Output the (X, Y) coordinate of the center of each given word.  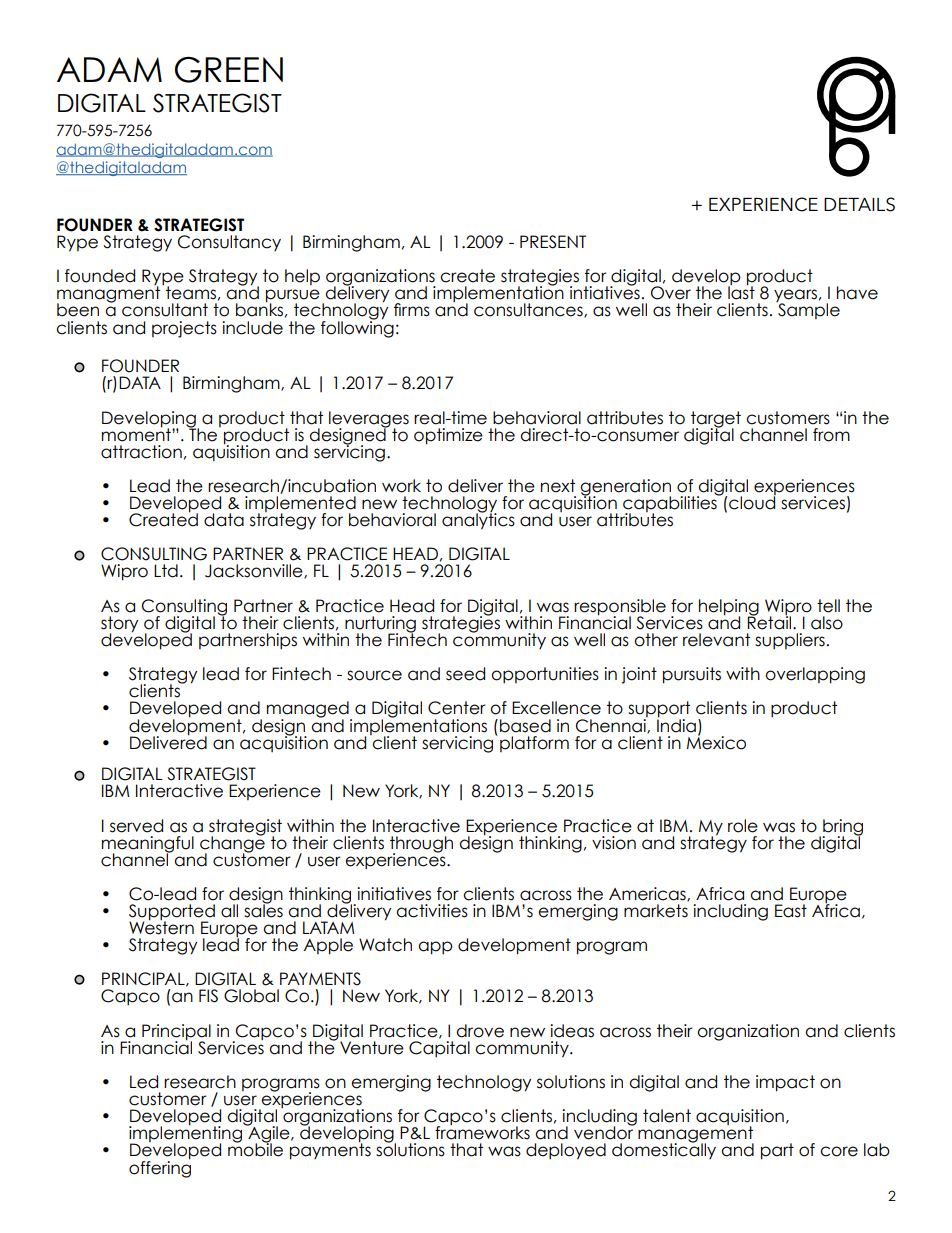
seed (465, 674)
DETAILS (859, 204)
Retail (770, 622)
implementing (187, 1134)
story (119, 625)
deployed (566, 1151)
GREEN (229, 70)
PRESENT (553, 242)
